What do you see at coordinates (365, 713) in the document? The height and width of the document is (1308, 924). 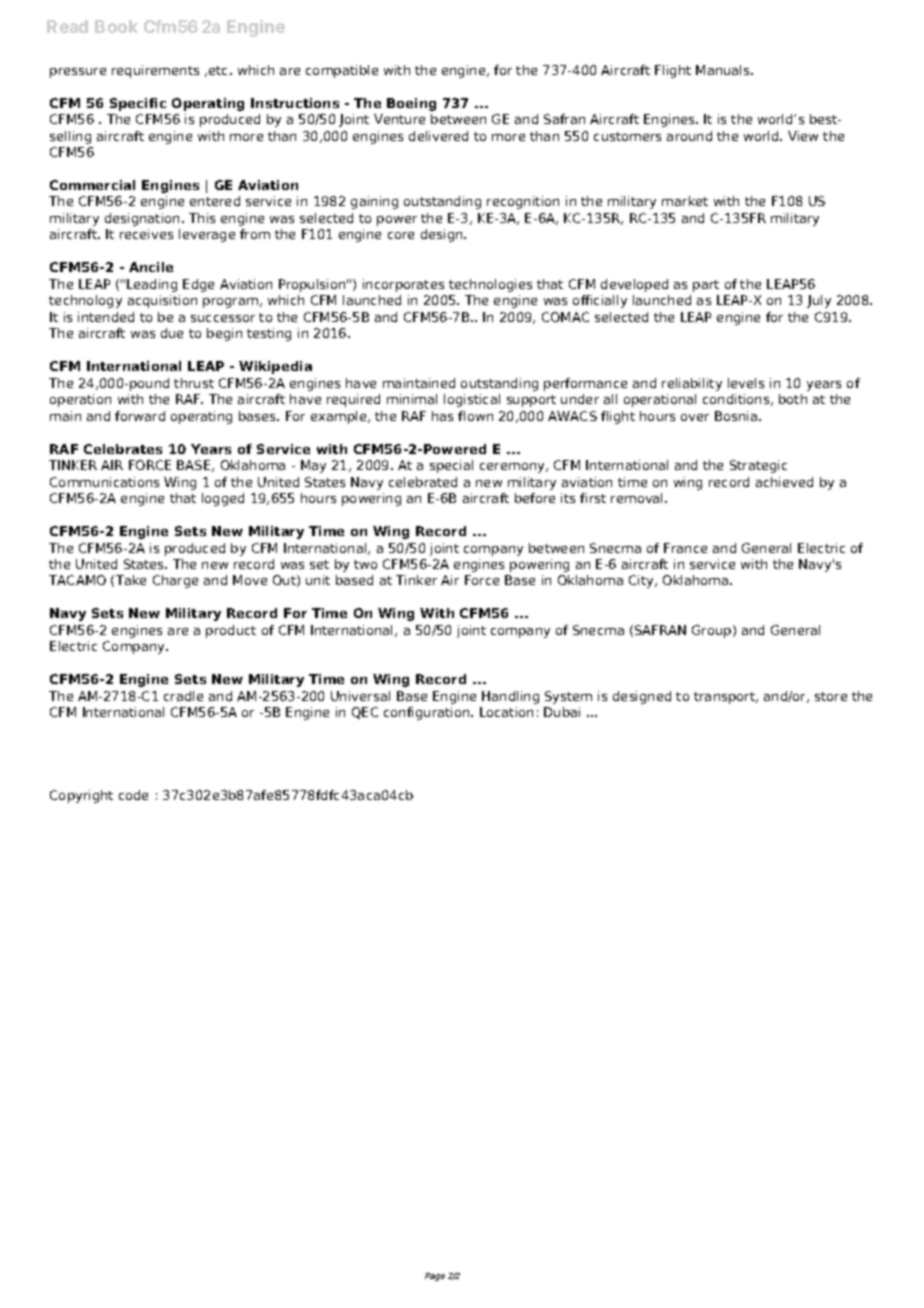 I see `QEC` at bounding box center [365, 713].
